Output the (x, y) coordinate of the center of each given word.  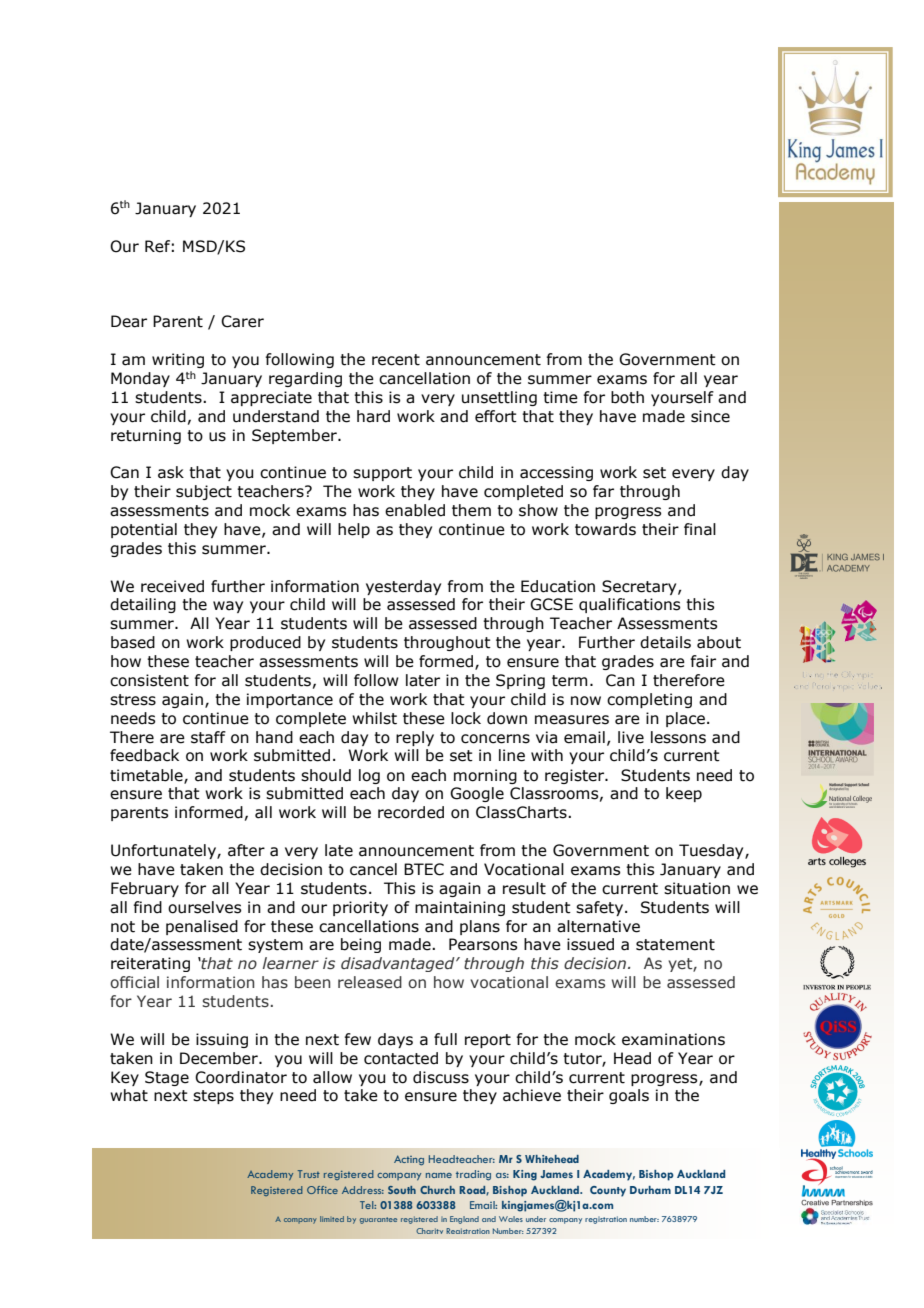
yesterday (403, 587)
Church (437, 1190)
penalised (202, 927)
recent (396, 360)
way (228, 607)
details (665, 642)
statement (675, 945)
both (627, 397)
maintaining (460, 908)
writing (178, 360)
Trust (309, 1174)
